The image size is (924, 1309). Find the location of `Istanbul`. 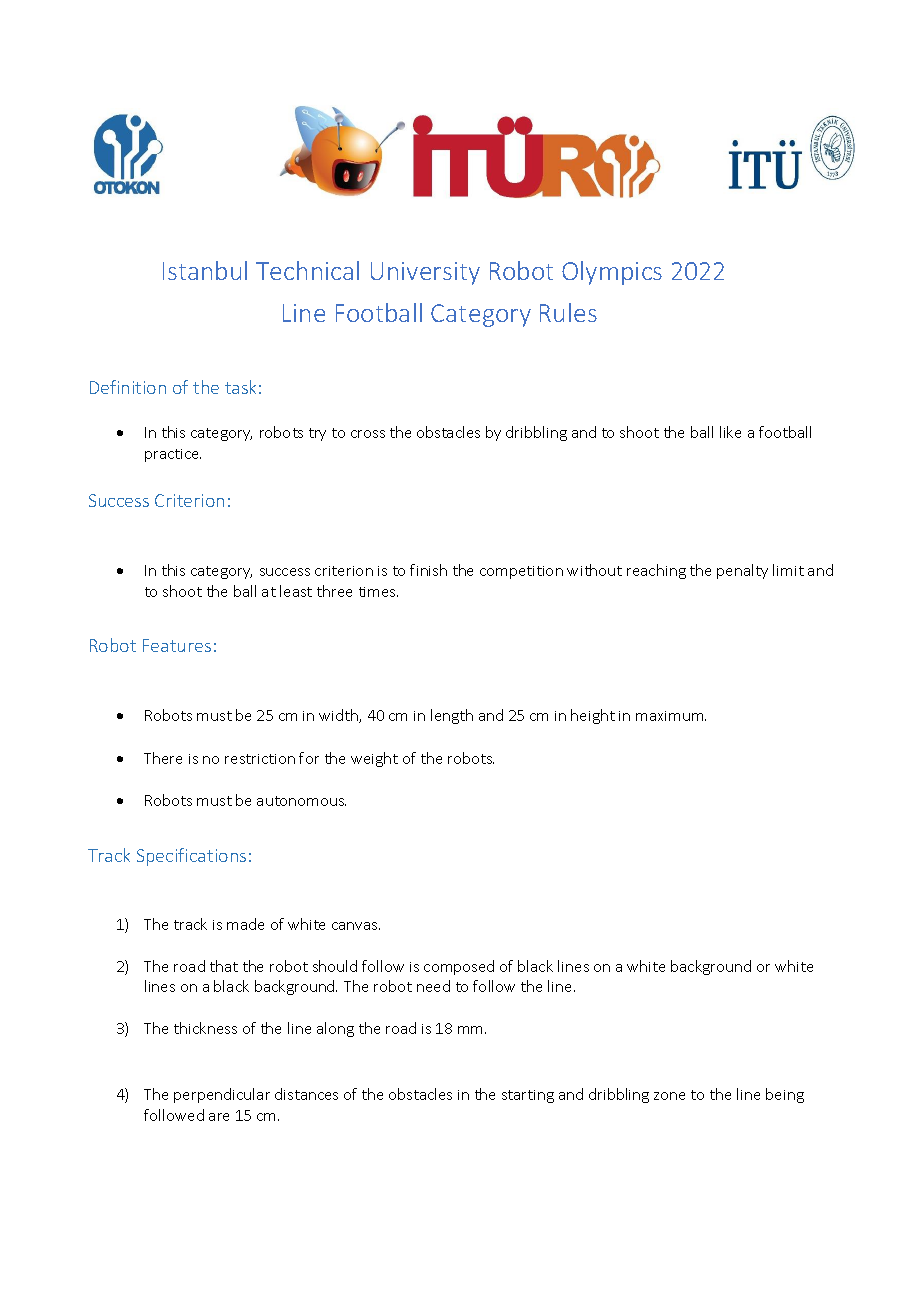

Istanbul is located at coordinates (205, 270).
